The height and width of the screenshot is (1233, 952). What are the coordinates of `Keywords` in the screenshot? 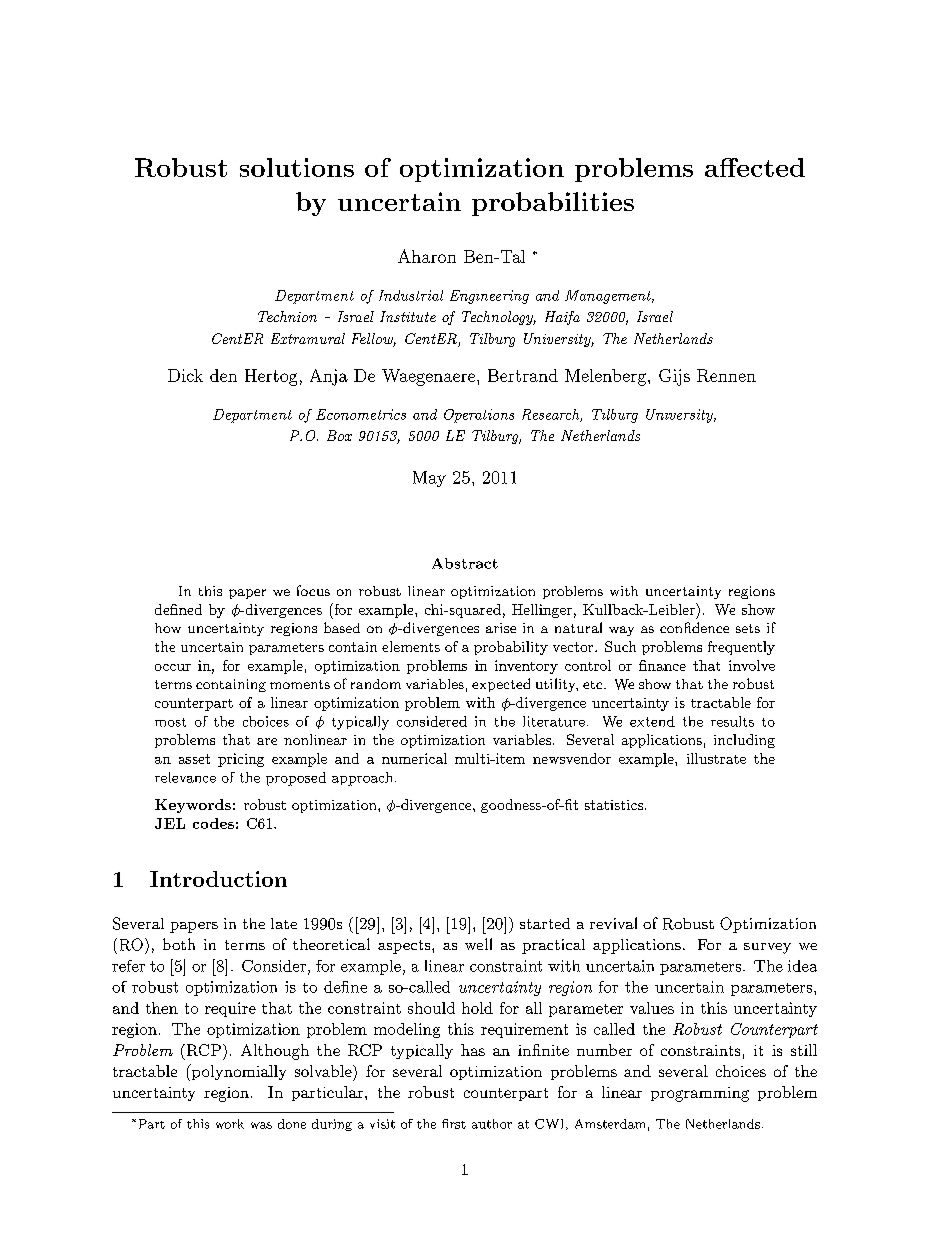 It's located at (193, 806).
